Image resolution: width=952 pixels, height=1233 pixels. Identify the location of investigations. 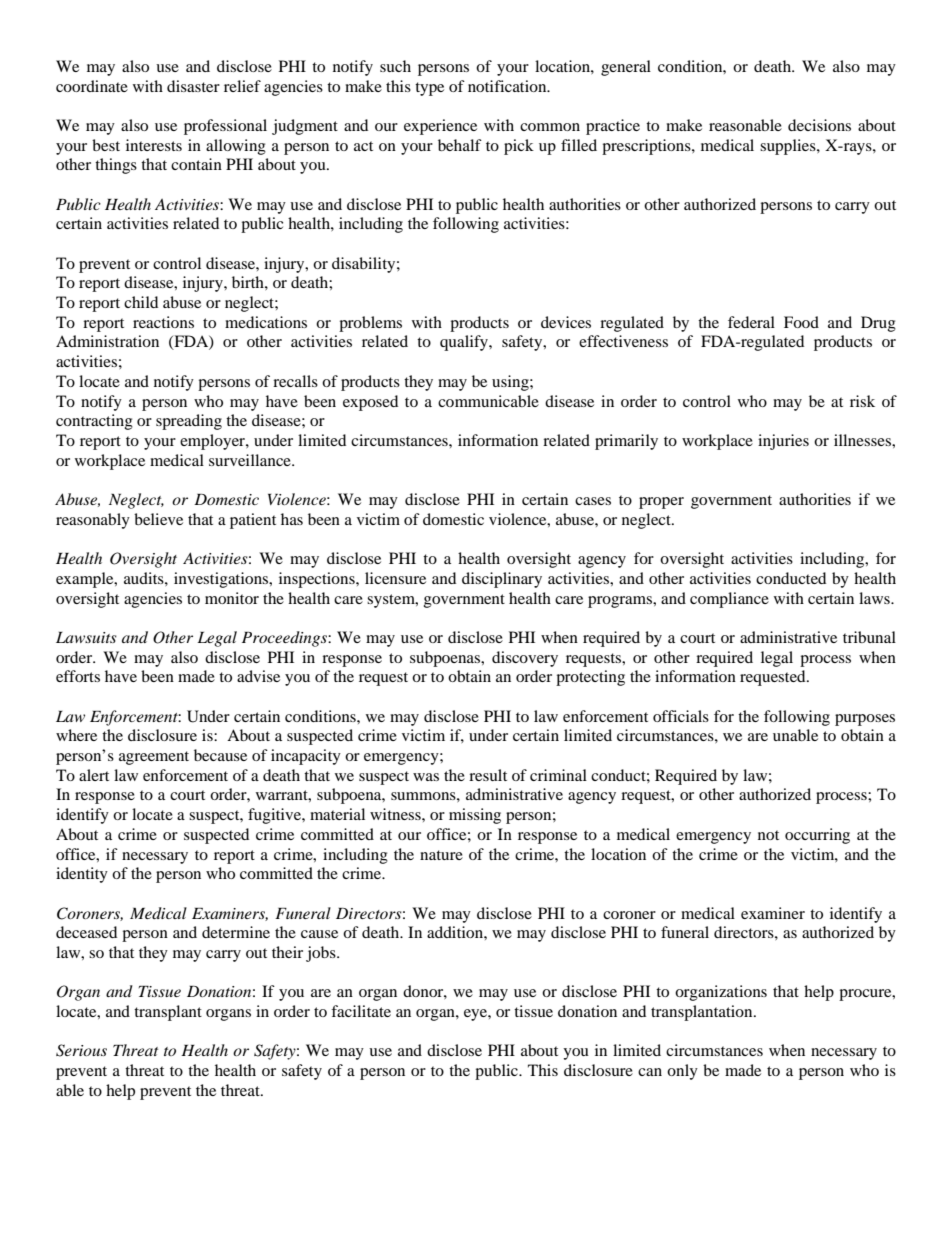
(222, 580).
